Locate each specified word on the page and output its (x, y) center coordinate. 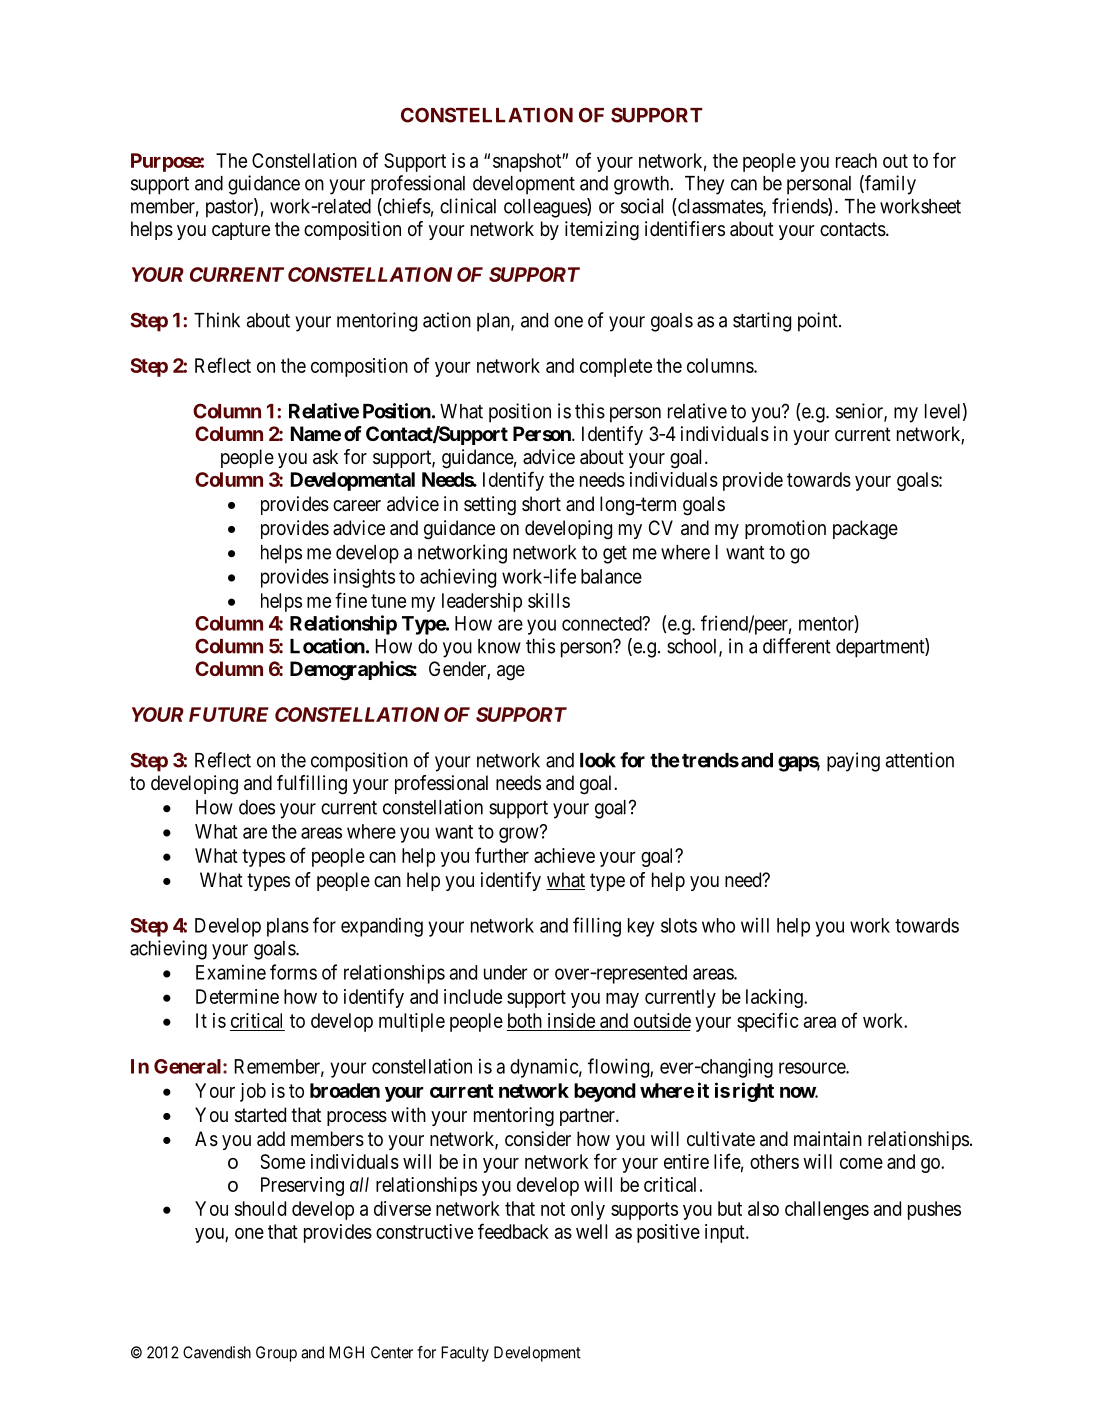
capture (241, 231)
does (257, 807)
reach (856, 160)
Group (276, 1354)
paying (853, 762)
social (642, 206)
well (591, 1231)
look (598, 760)
